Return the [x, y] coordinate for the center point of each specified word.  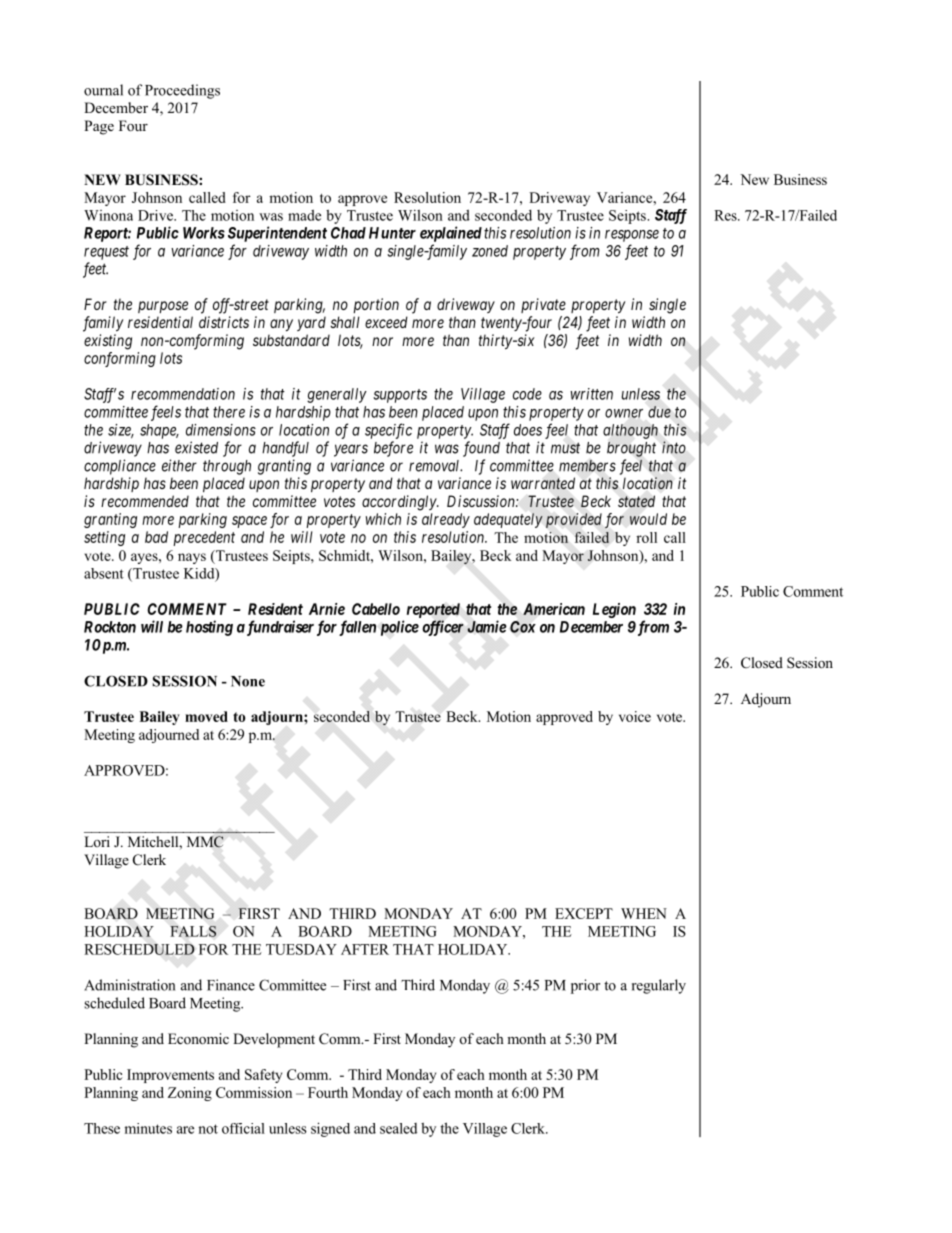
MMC [205, 842]
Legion [614, 610]
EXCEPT [584, 913]
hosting [209, 628]
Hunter [392, 233]
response [632, 236]
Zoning [190, 1094]
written [592, 394]
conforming [120, 359]
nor [382, 341]
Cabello [376, 609]
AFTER [365, 949]
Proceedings [182, 91]
